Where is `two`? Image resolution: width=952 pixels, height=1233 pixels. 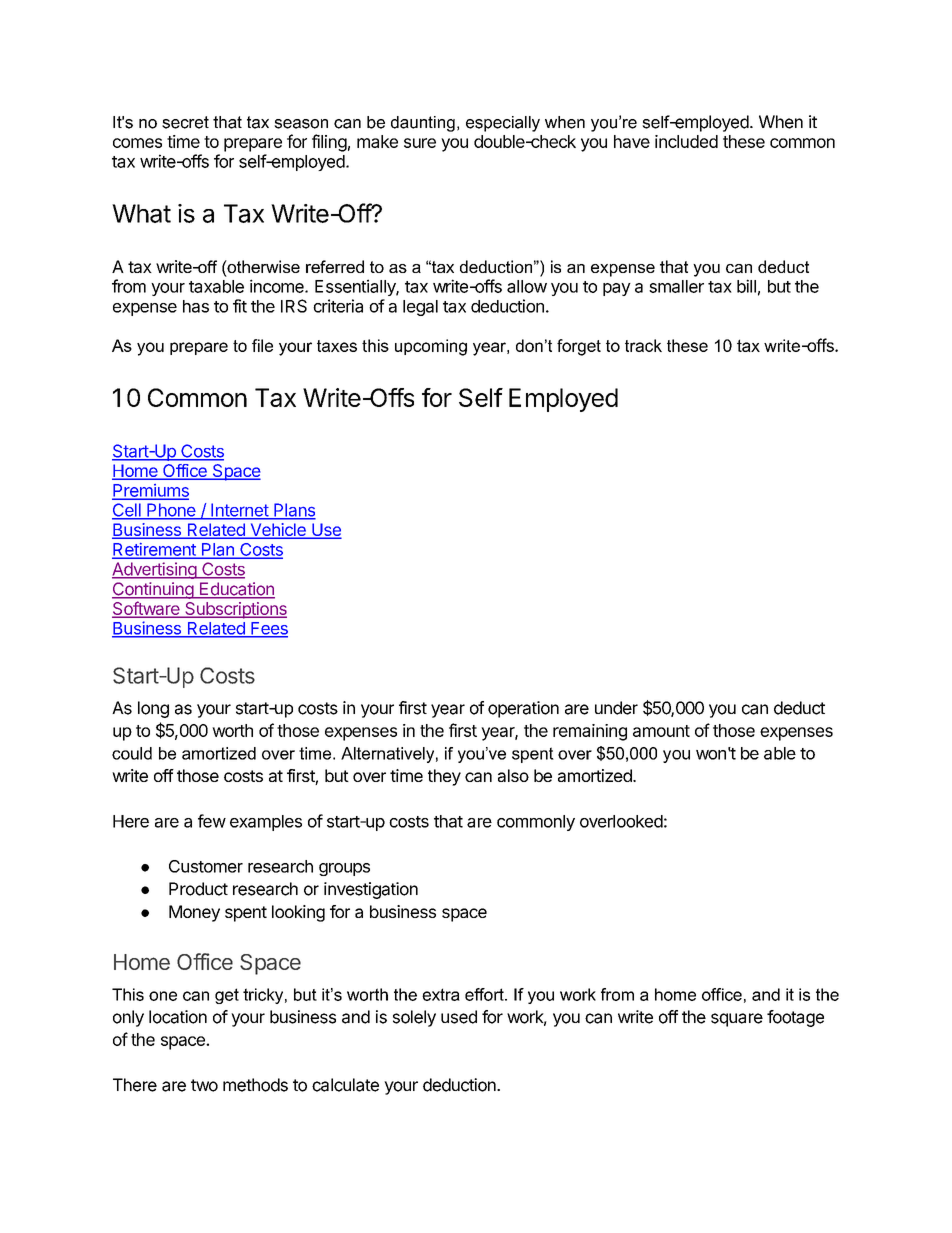
two is located at coordinates (204, 1085).
